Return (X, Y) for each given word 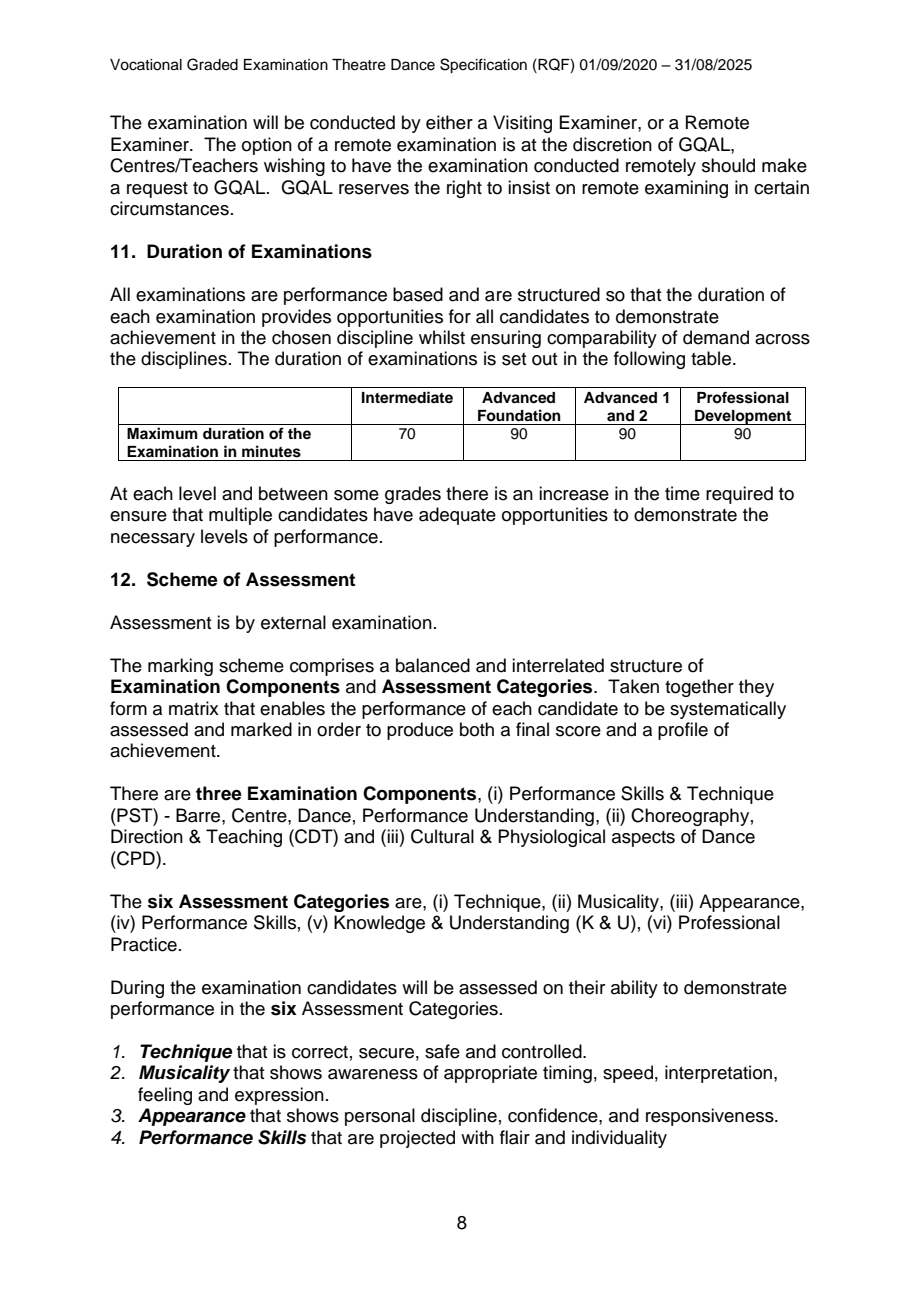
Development (743, 417)
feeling (165, 1096)
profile (683, 731)
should (728, 165)
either (449, 122)
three (219, 793)
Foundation (519, 415)
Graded (212, 64)
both (477, 729)
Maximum (162, 433)
